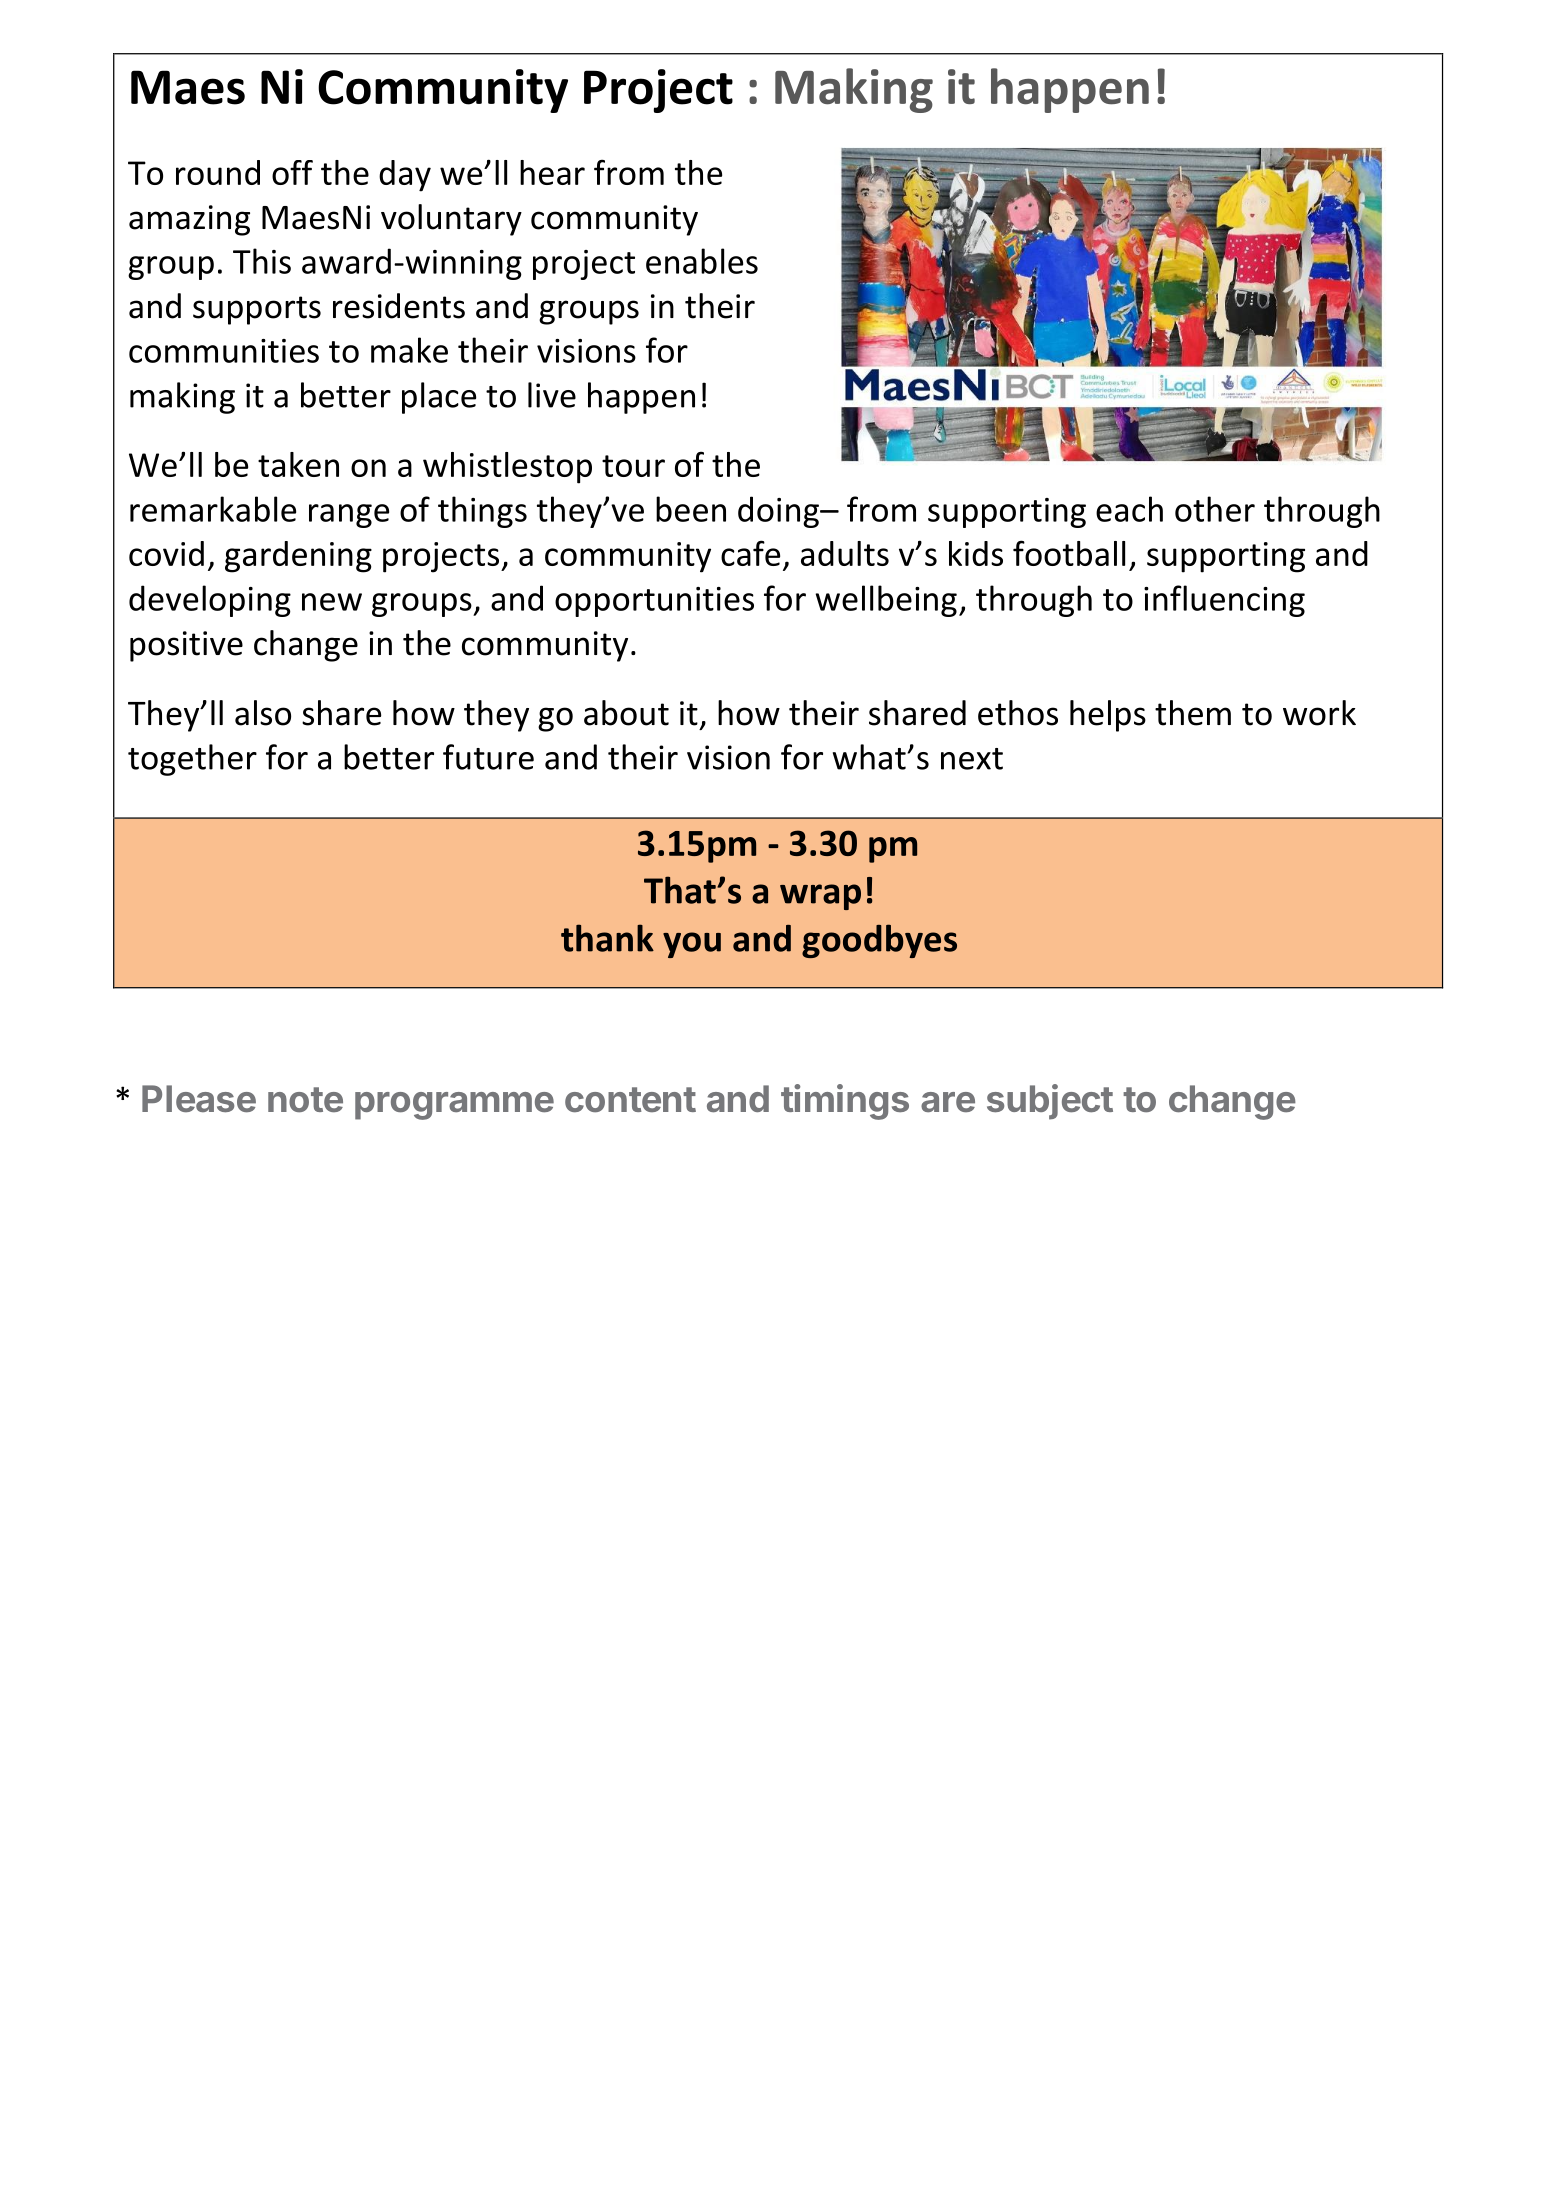 The height and width of the screenshot is (2192, 1550). What do you see at coordinates (1224, 601) in the screenshot?
I see `influencing` at bounding box center [1224, 601].
